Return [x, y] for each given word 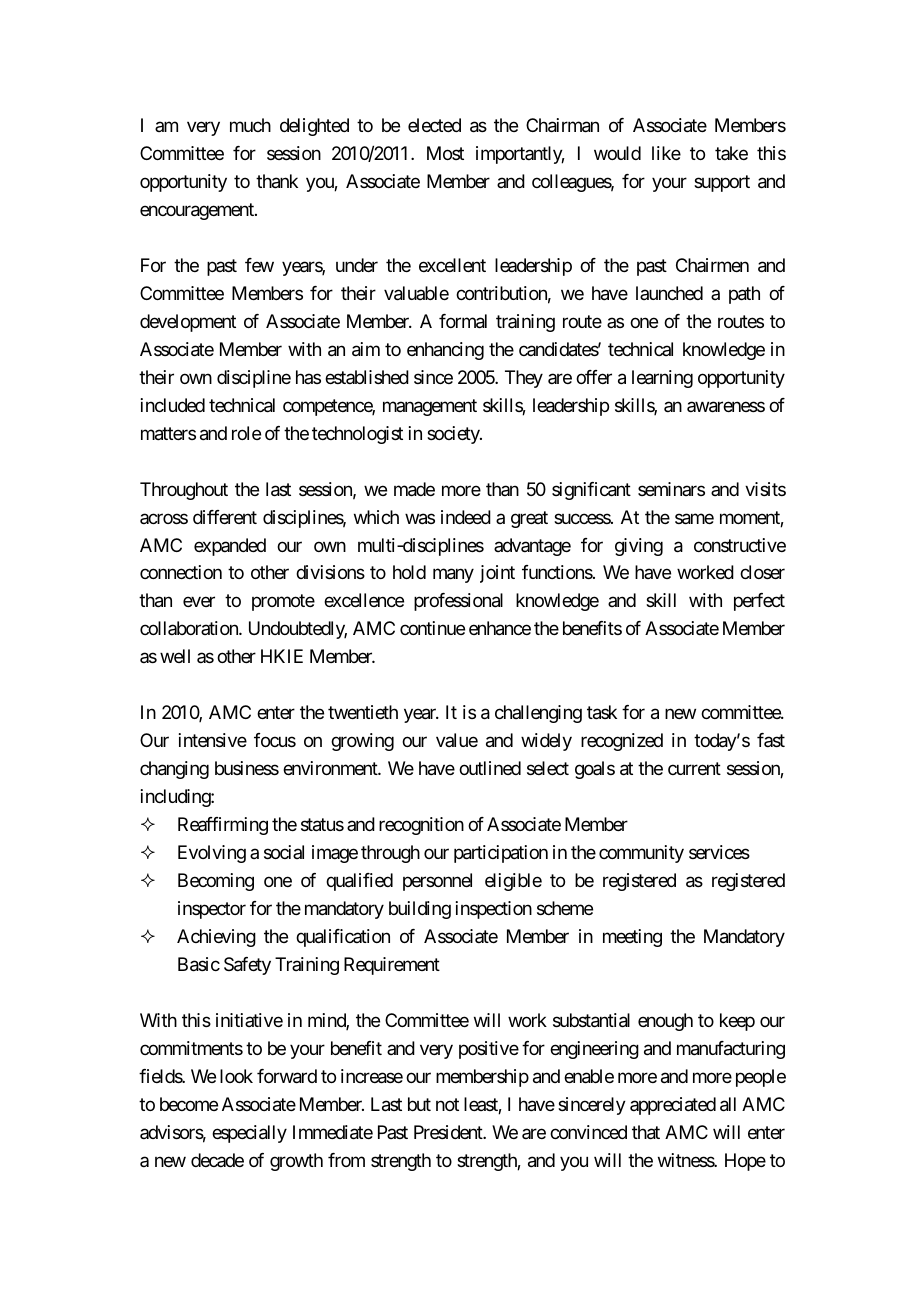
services [719, 852]
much [250, 125]
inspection [494, 910]
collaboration [190, 628]
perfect [759, 602]
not [447, 1104]
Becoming [216, 882]
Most [445, 153]
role [246, 433]
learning [662, 379]
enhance [500, 628]
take [731, 153]
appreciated [673, 1106]
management [430, 407]
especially [249, 1134]
